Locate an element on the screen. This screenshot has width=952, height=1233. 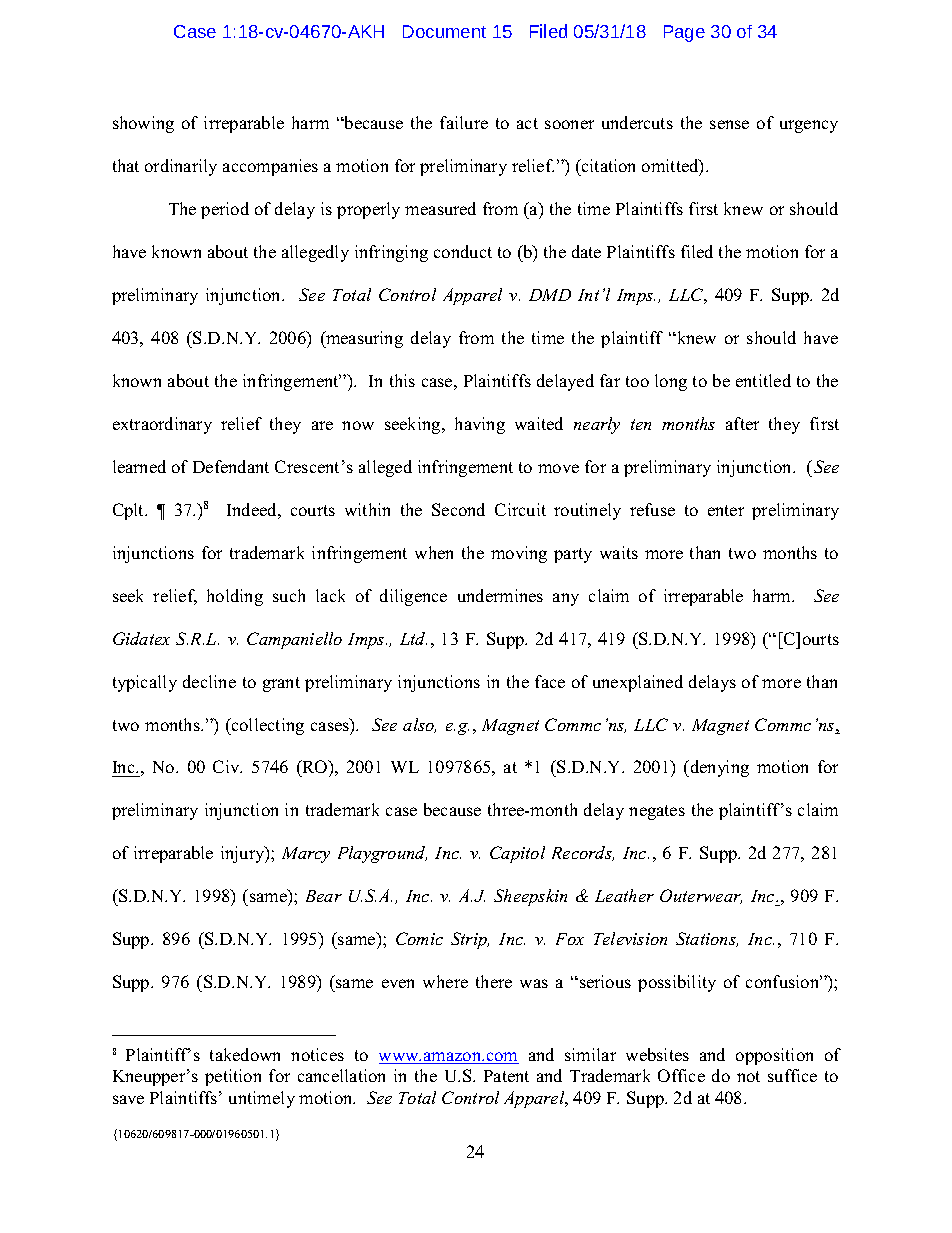
denying is located at coordinates (718, 768).
